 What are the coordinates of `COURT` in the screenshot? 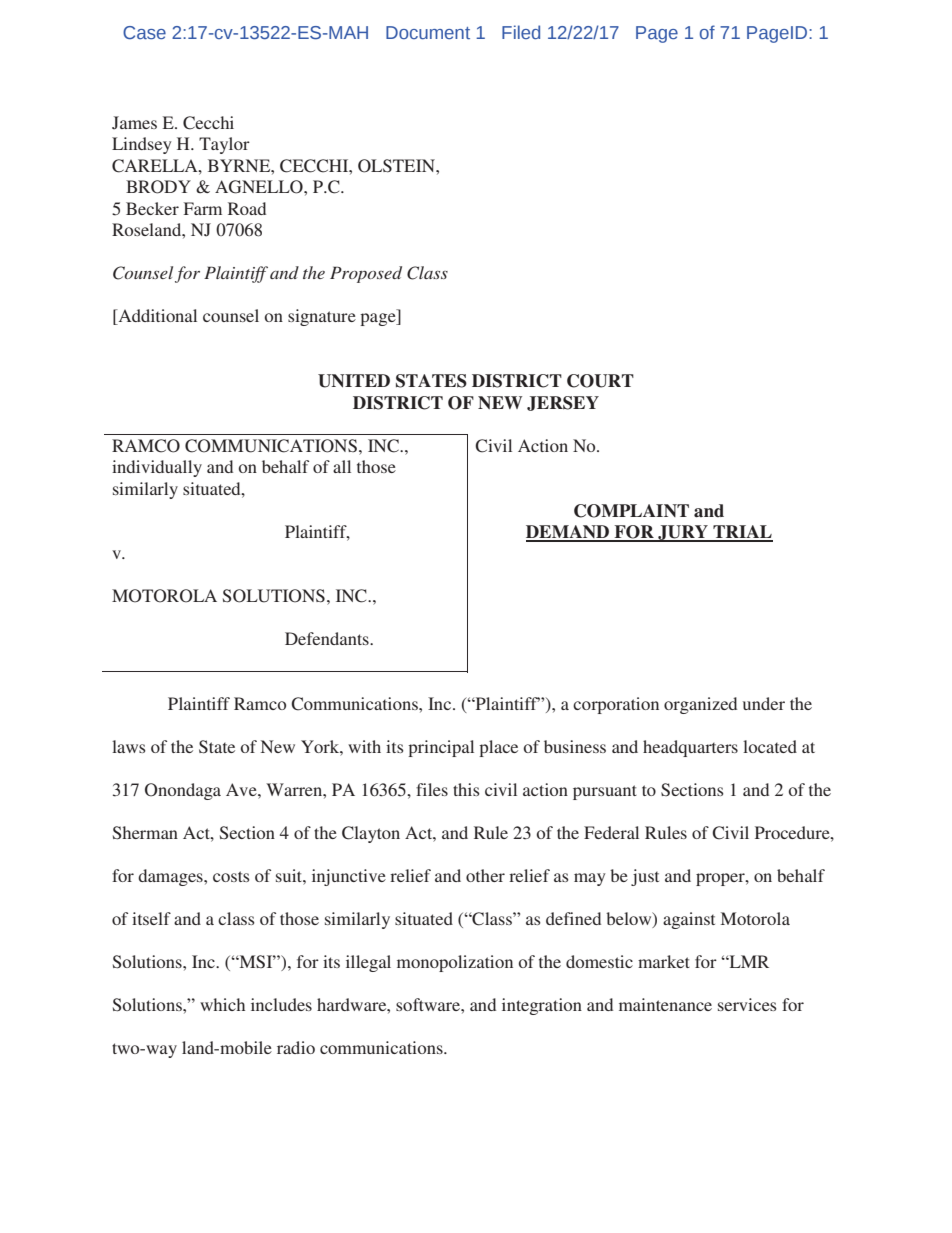 It's located at (600, 381).
